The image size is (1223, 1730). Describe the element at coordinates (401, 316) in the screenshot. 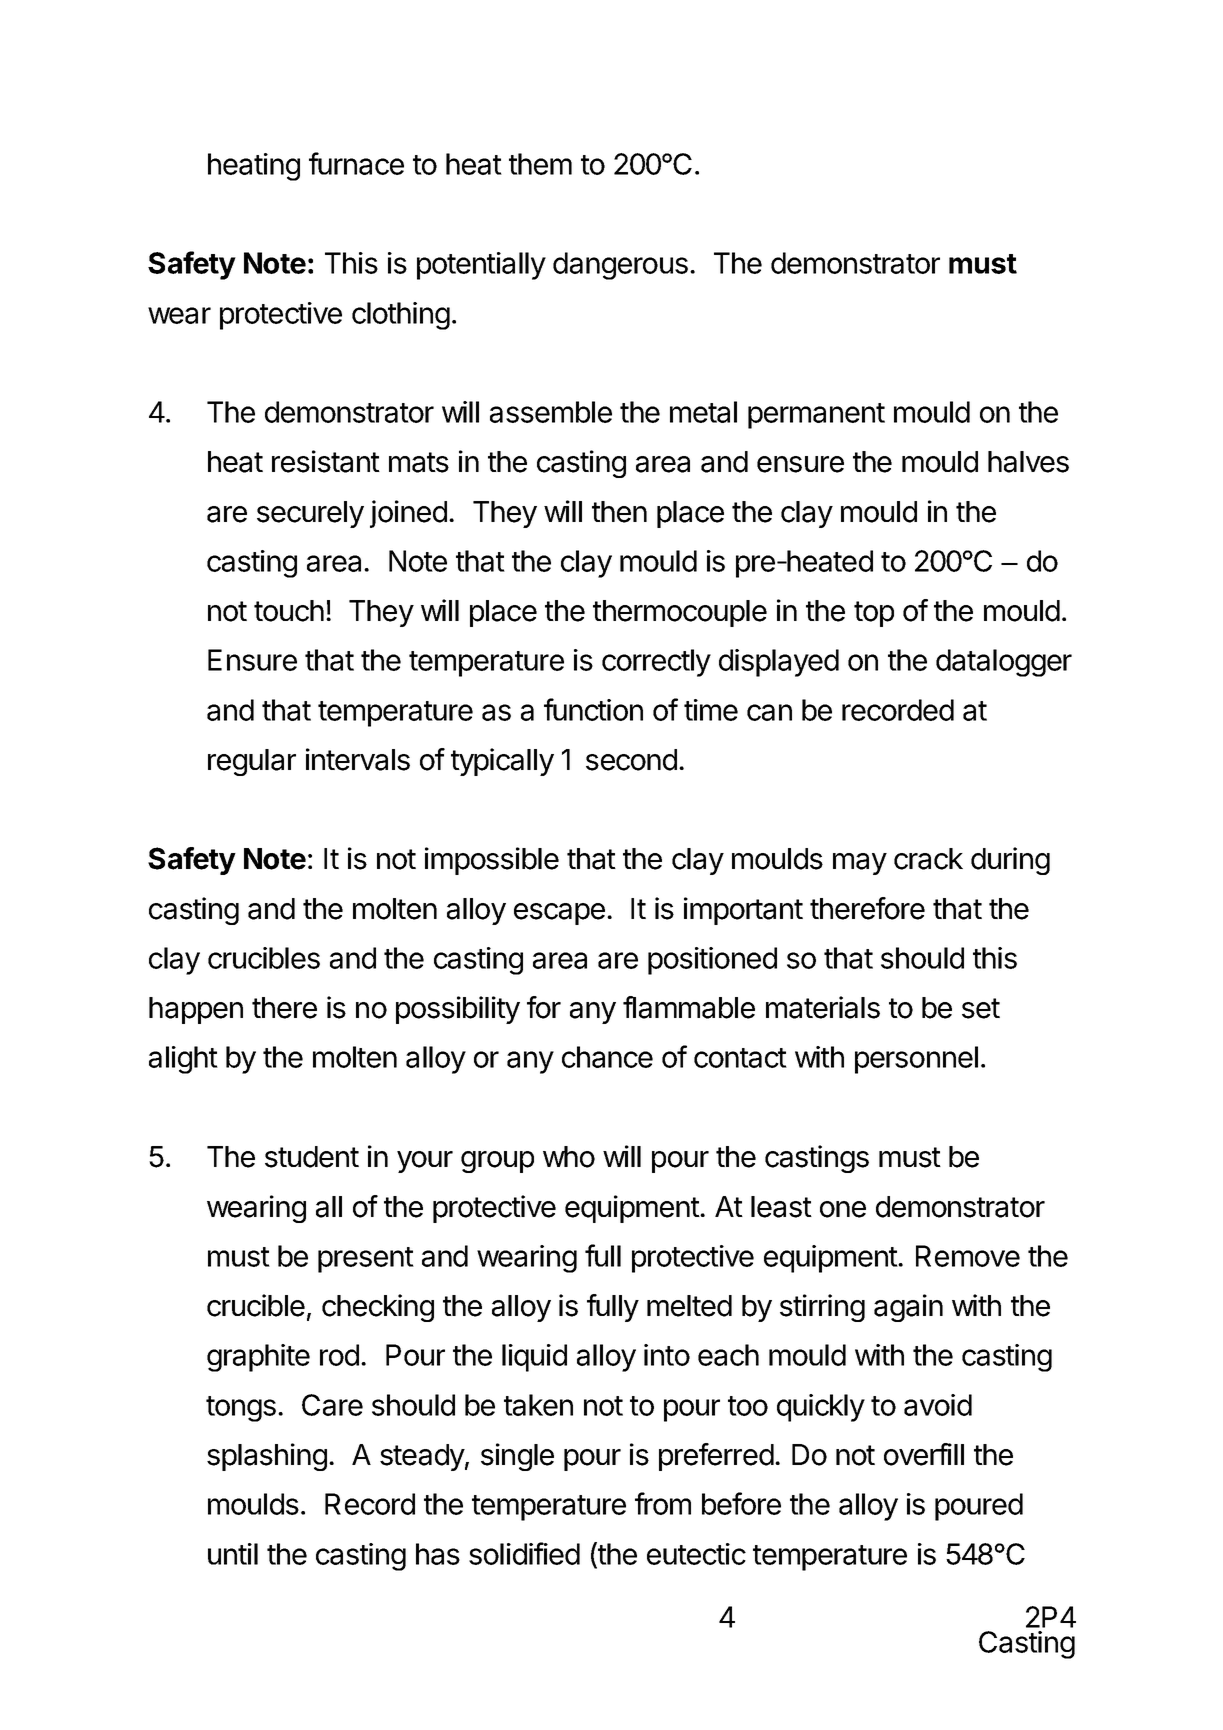

I see `clothing` at that location.
